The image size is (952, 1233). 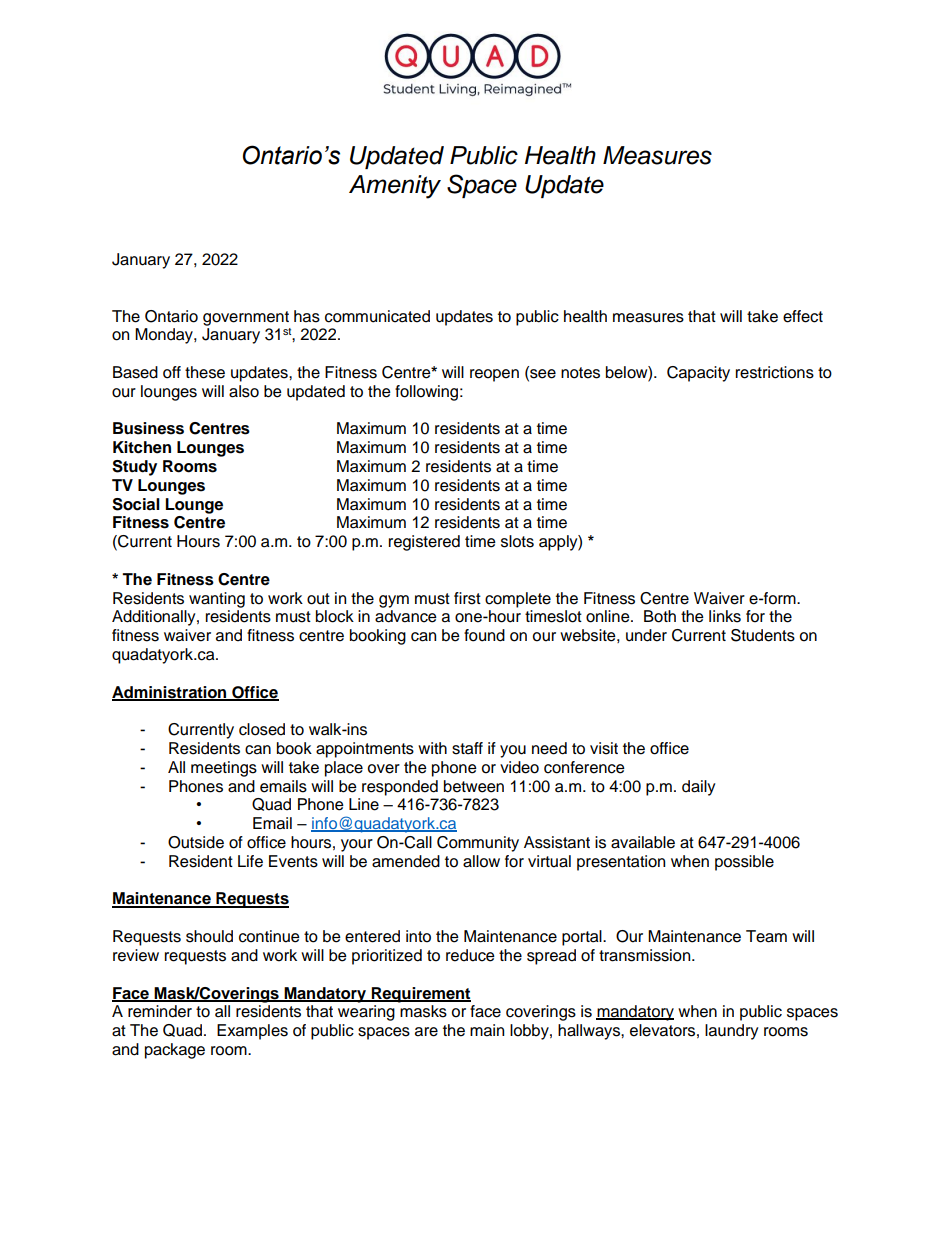 What do you see at coordinates (732, 1032) in the page?
I see `laundry` at bounding box center [732, 1032].
